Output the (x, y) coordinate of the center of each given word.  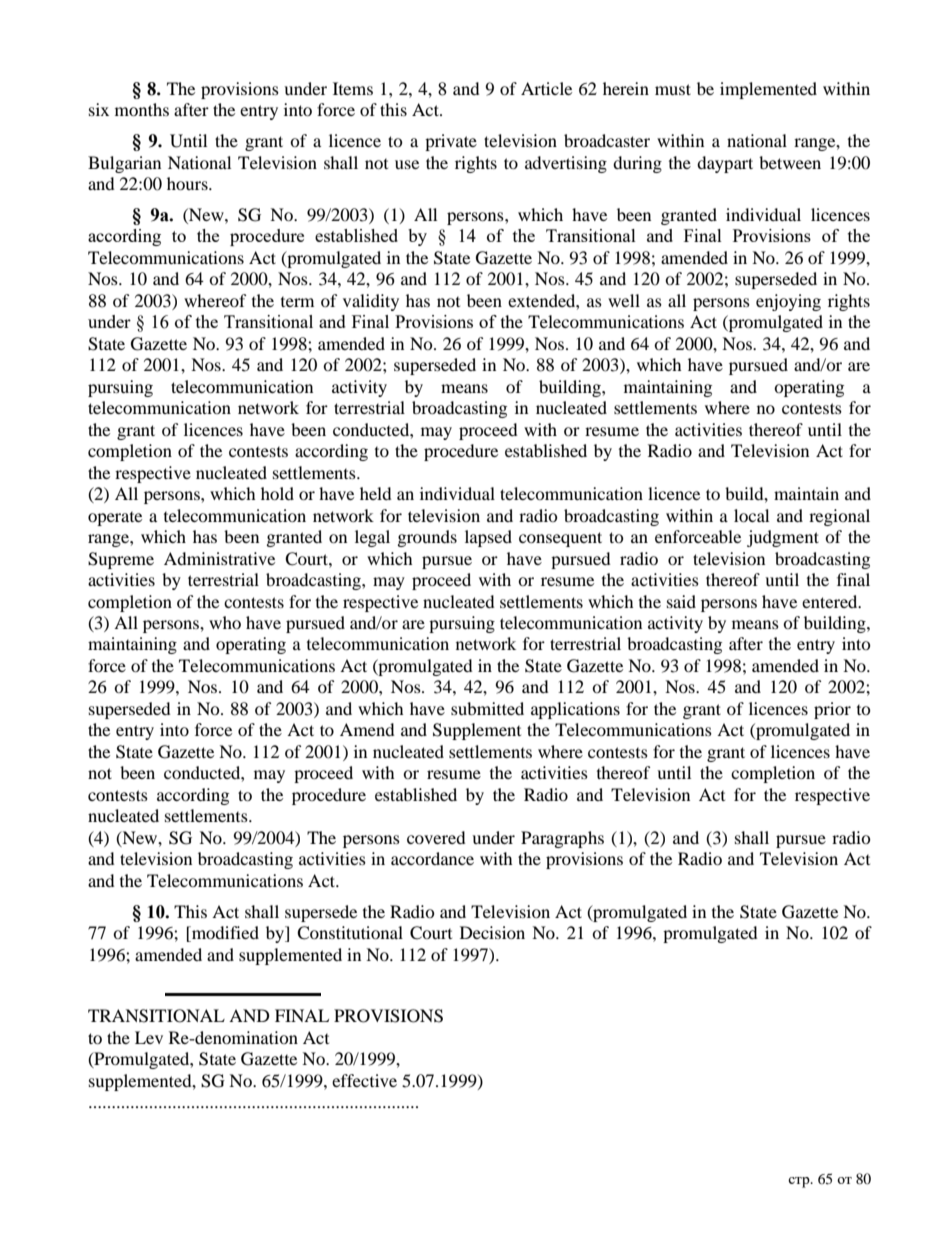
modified (224, 934)
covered (436, 837)
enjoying (788, 302)
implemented (768, 90)
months (142, 109)
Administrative (219, 558)
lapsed (488, 538)
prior (832, 710)
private (451, 142)
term (297, 302)
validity (371, 302)
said (681, 601)
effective (364, 1080)
